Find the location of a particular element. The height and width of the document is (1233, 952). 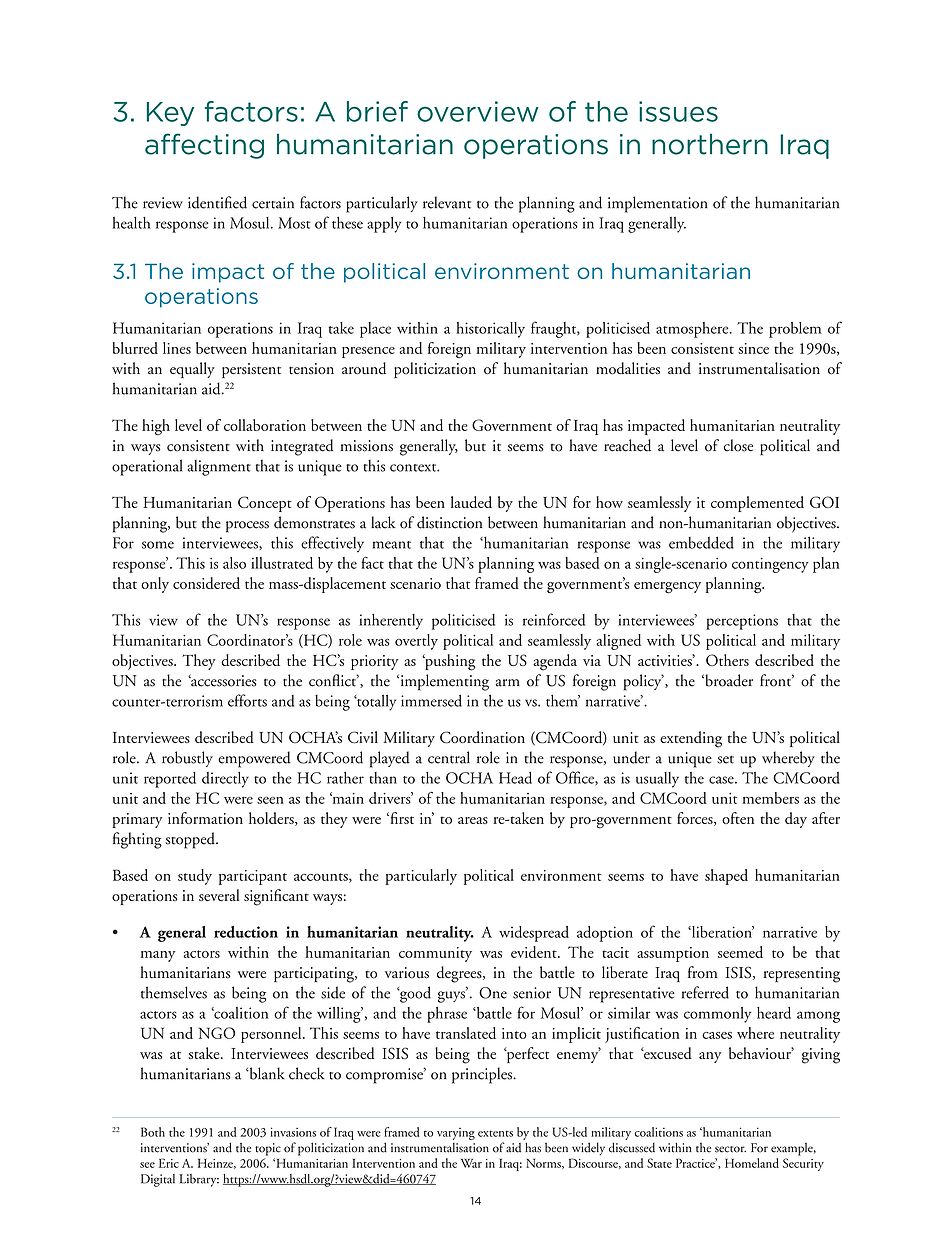

affecting is located at coordinates (204, 146).
